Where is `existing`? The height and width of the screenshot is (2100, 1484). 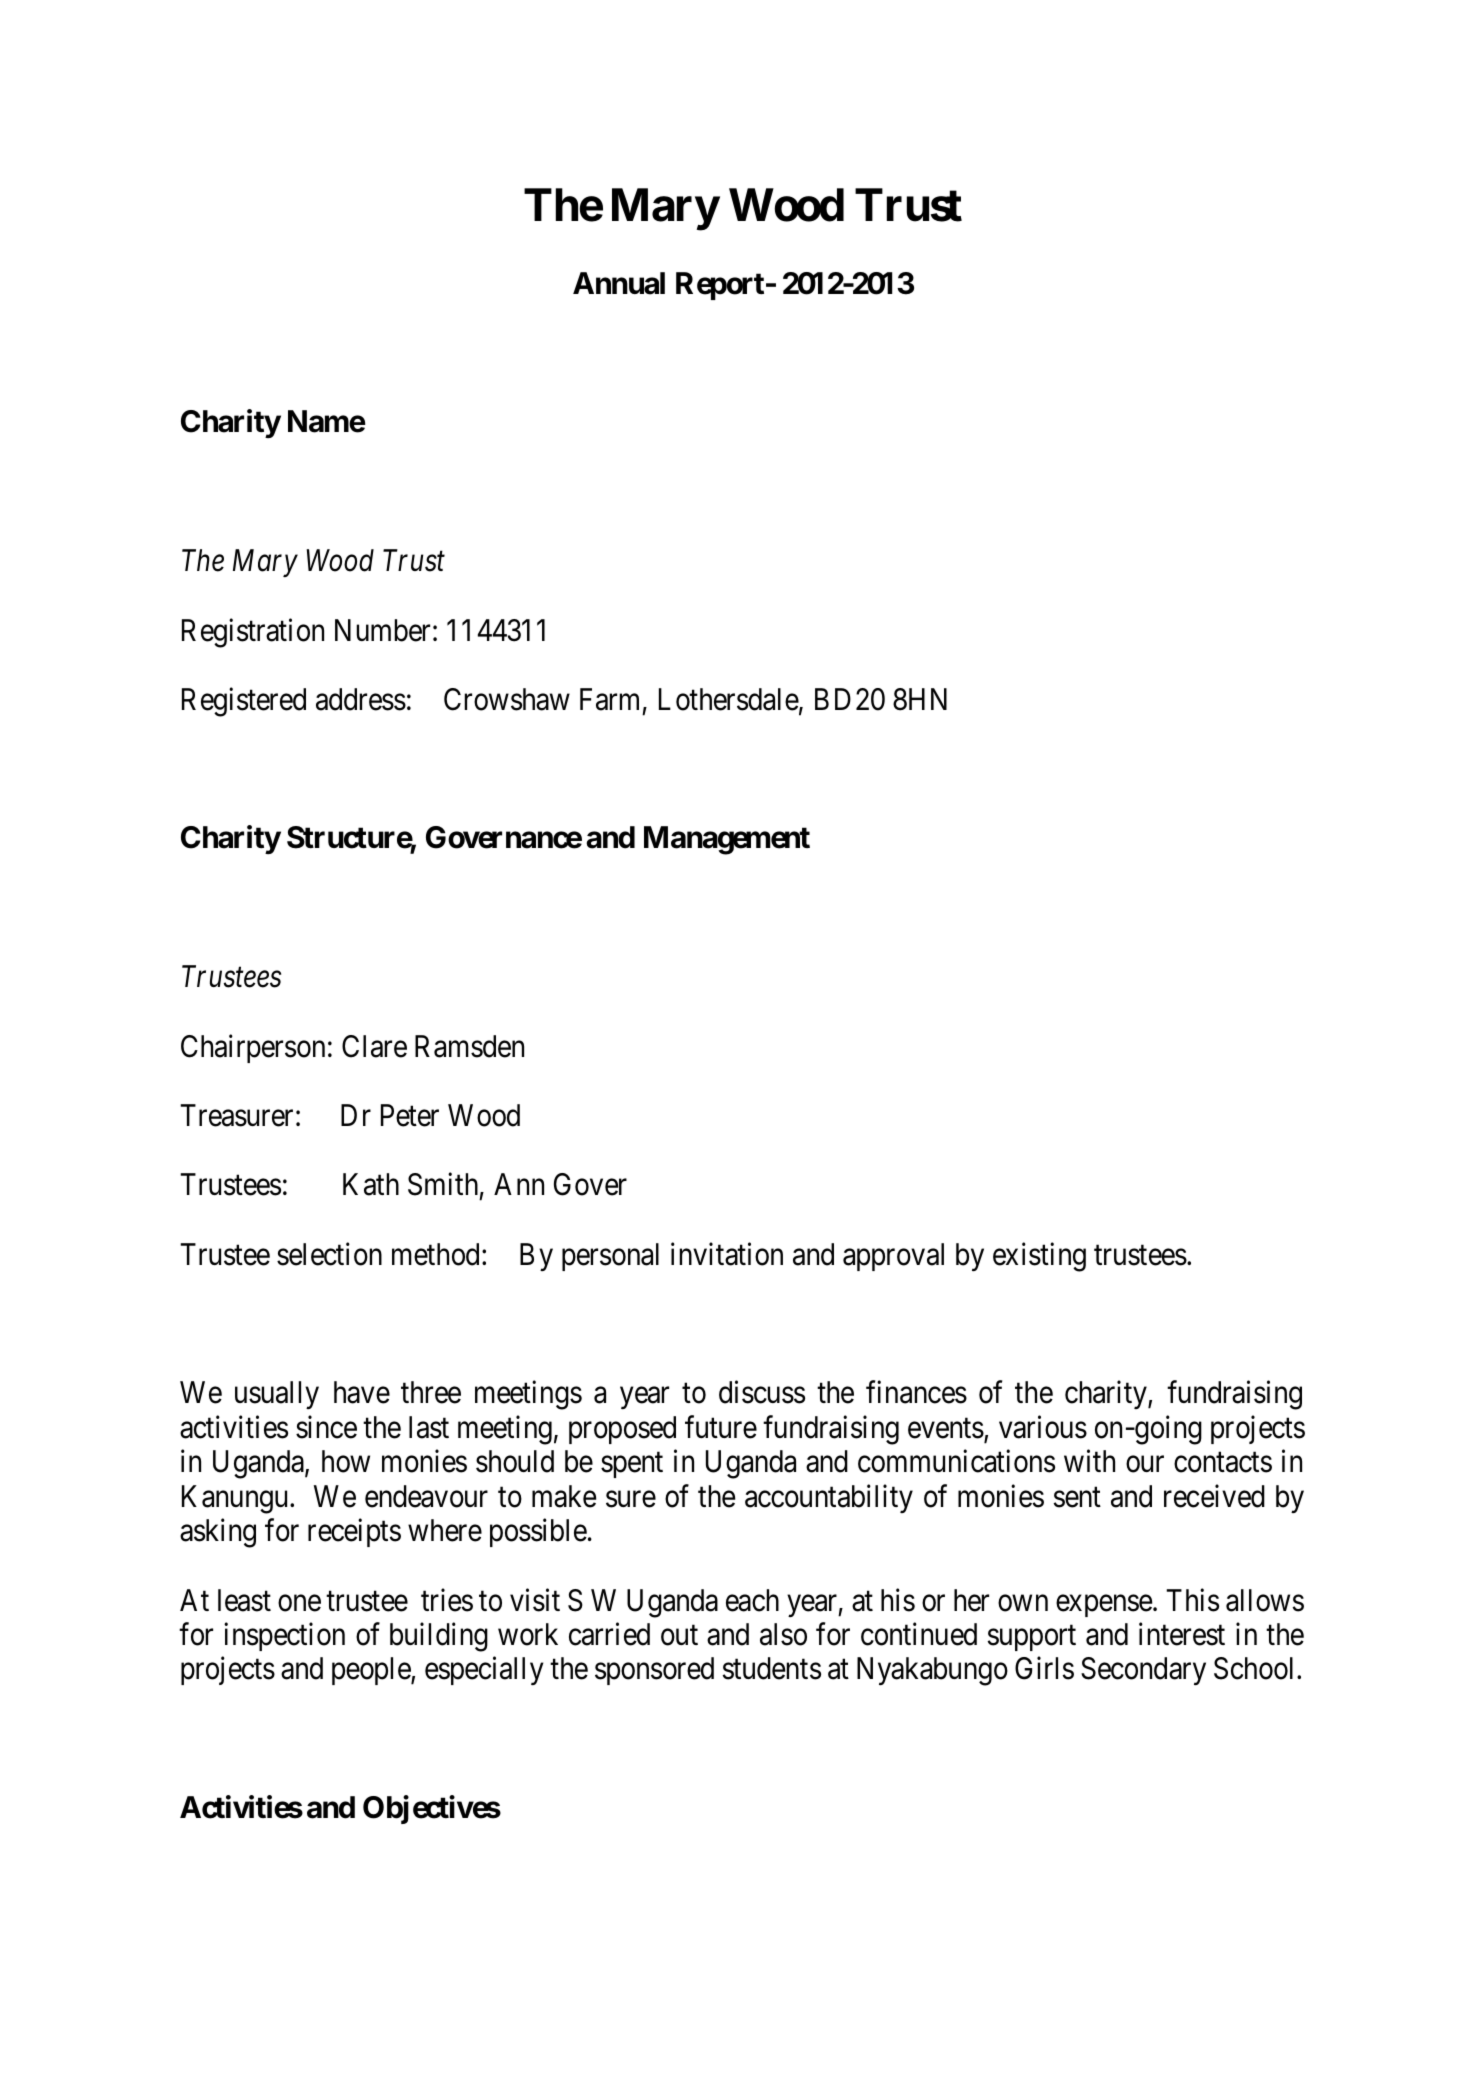
existing is located at coordinates (1039, 1257).
